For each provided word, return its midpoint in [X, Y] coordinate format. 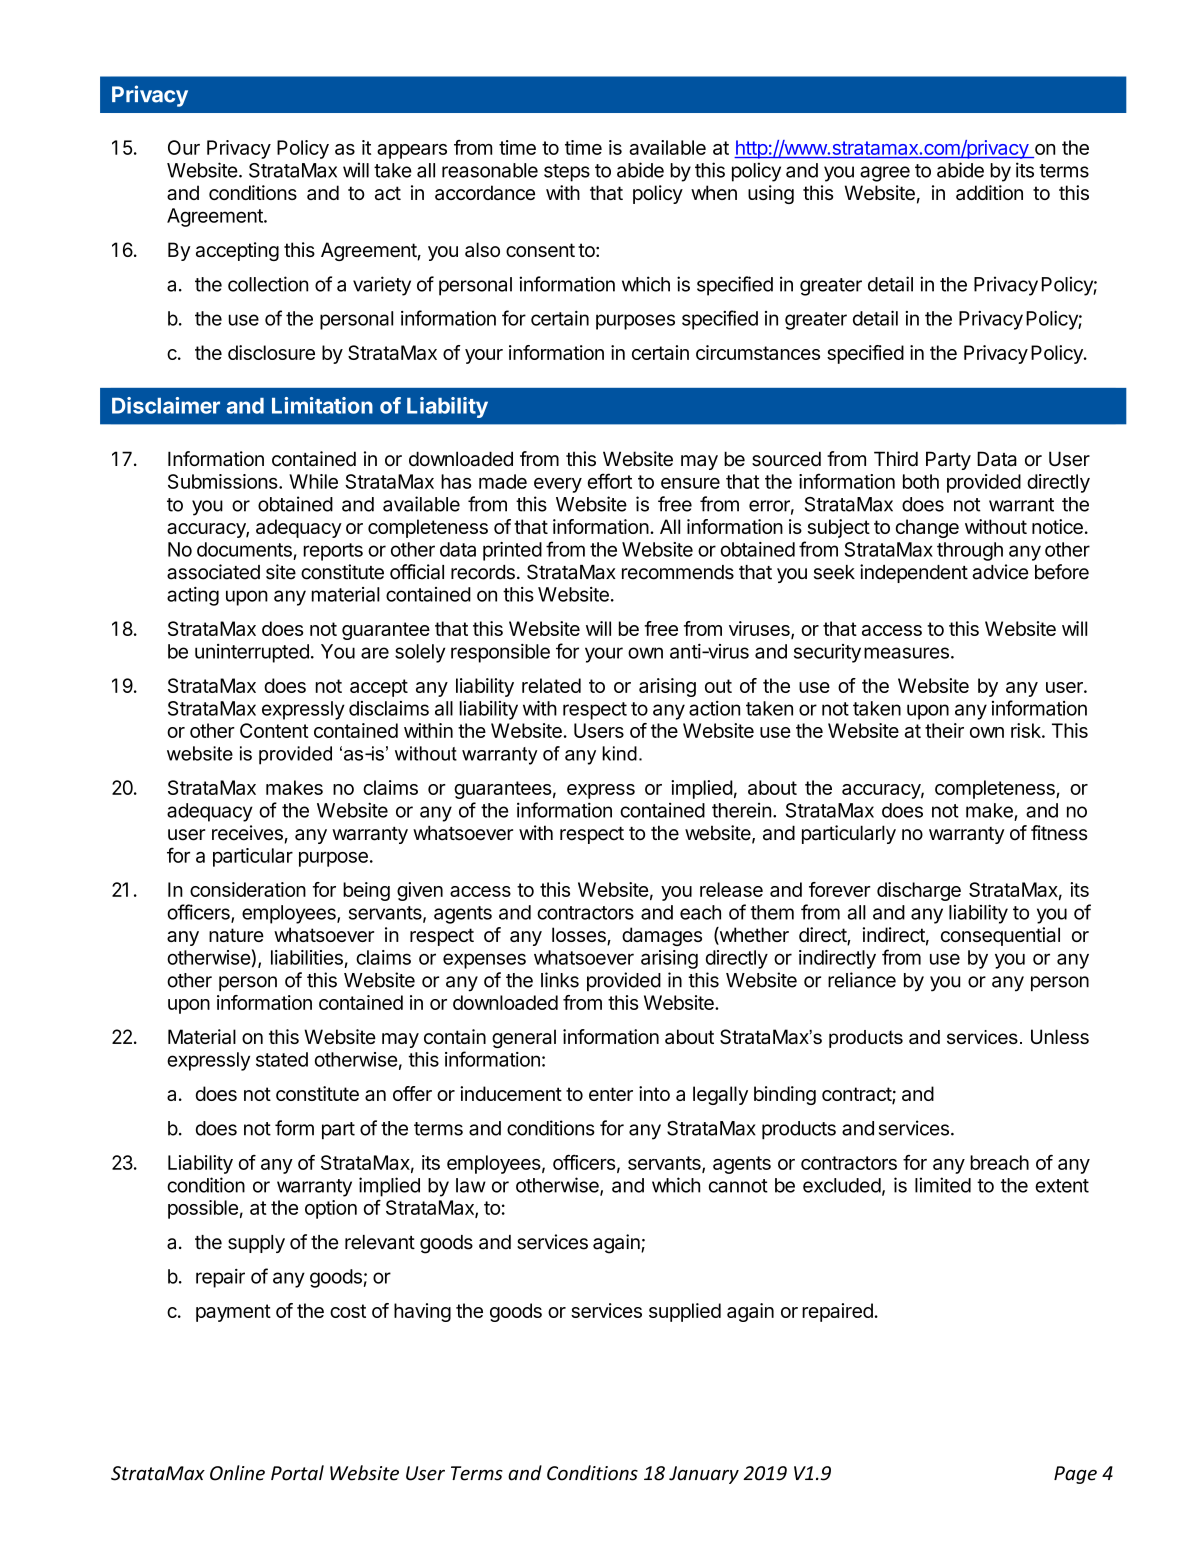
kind [619, 753]
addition [989, 192]
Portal [297, 1473]
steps [567, 173]
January [704, 1475]
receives [248, 834]
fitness [1059, 833]
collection [268, 284]
